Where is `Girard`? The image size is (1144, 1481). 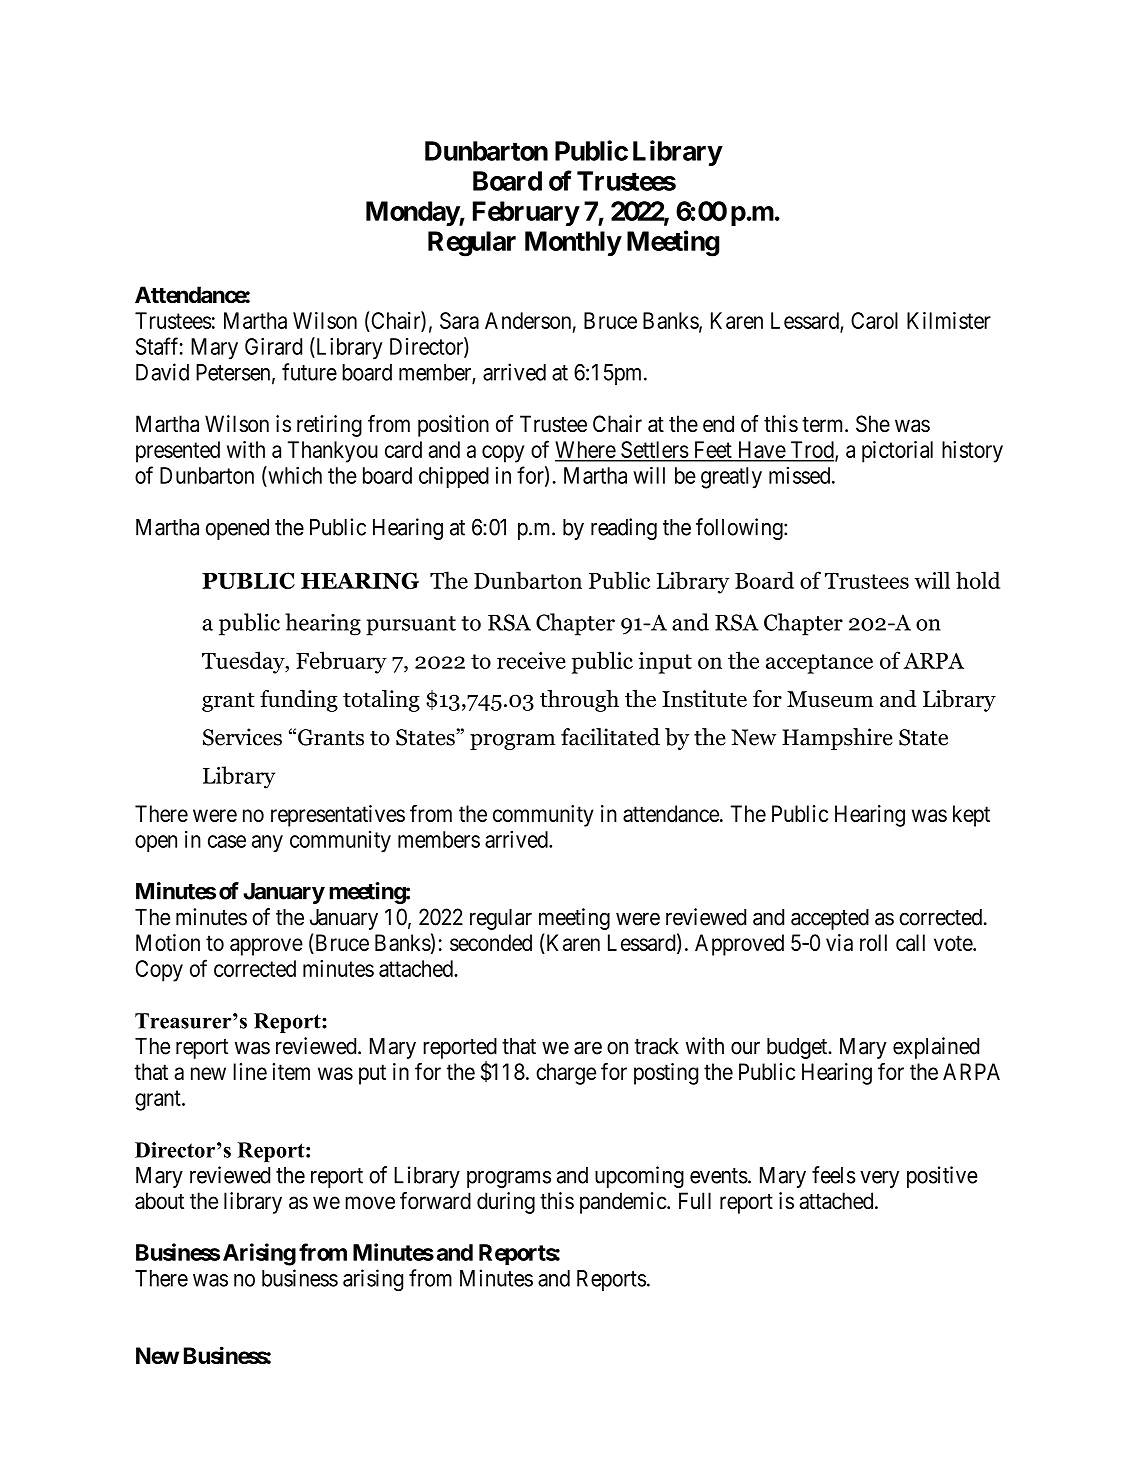 Girard is located at coordinates (273, 346).
